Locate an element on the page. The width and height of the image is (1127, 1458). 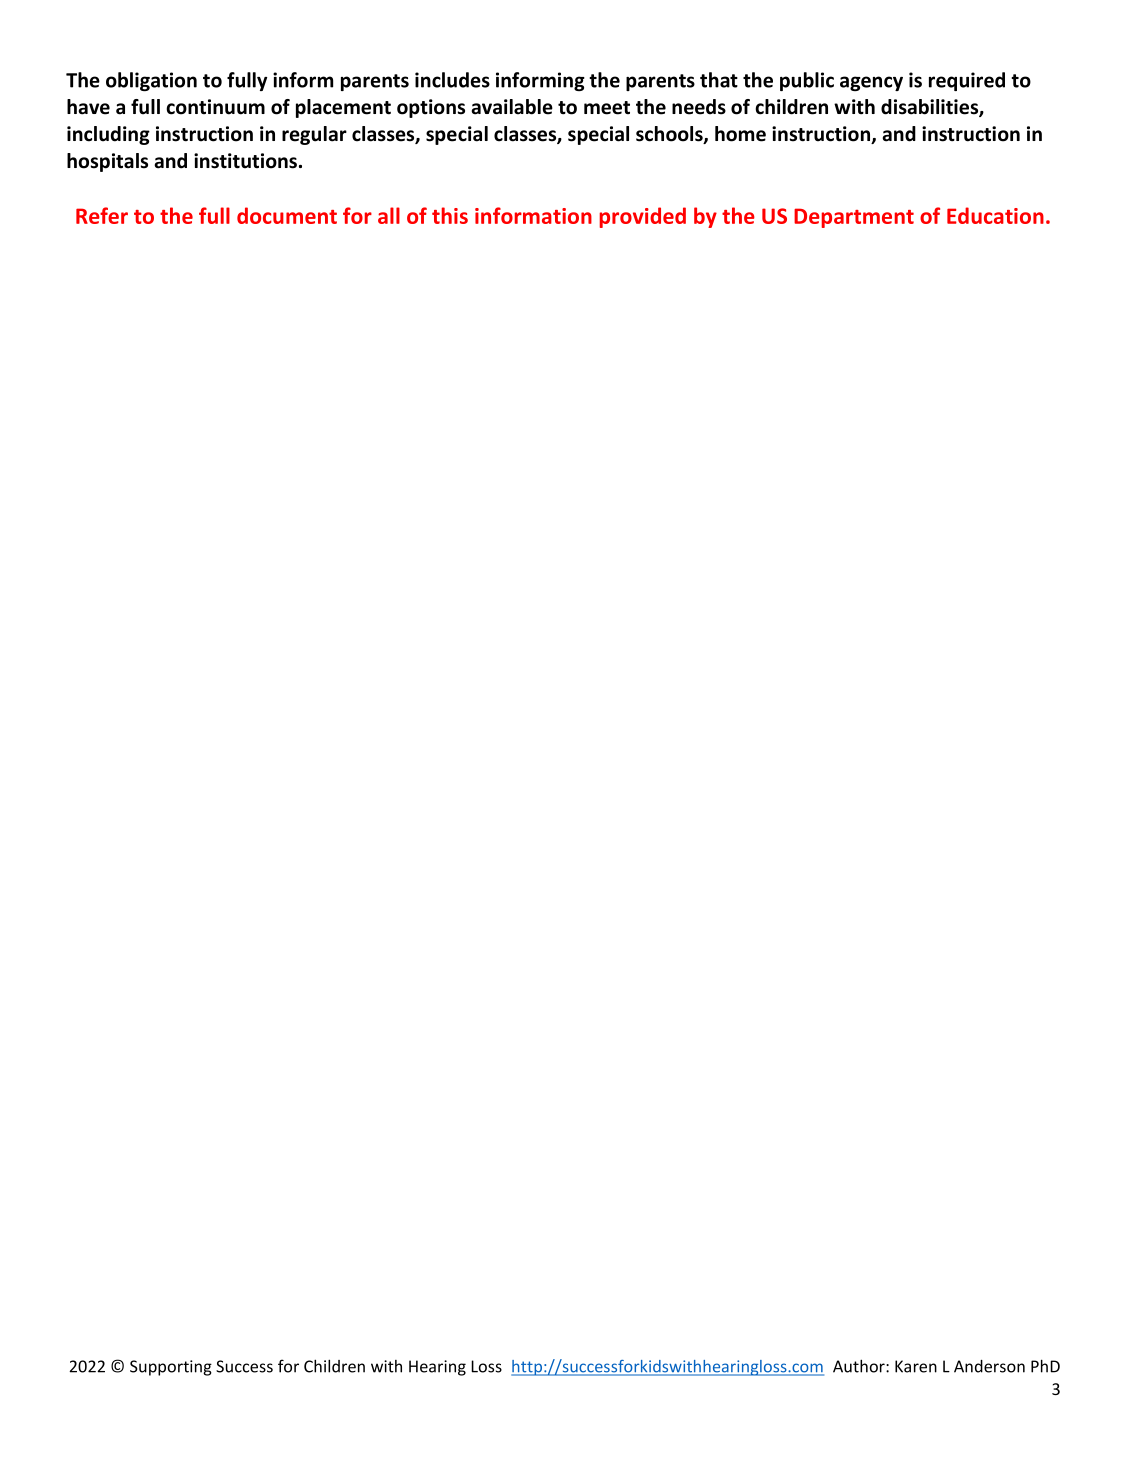
Anderson is located at coordinates (989, 1366).
